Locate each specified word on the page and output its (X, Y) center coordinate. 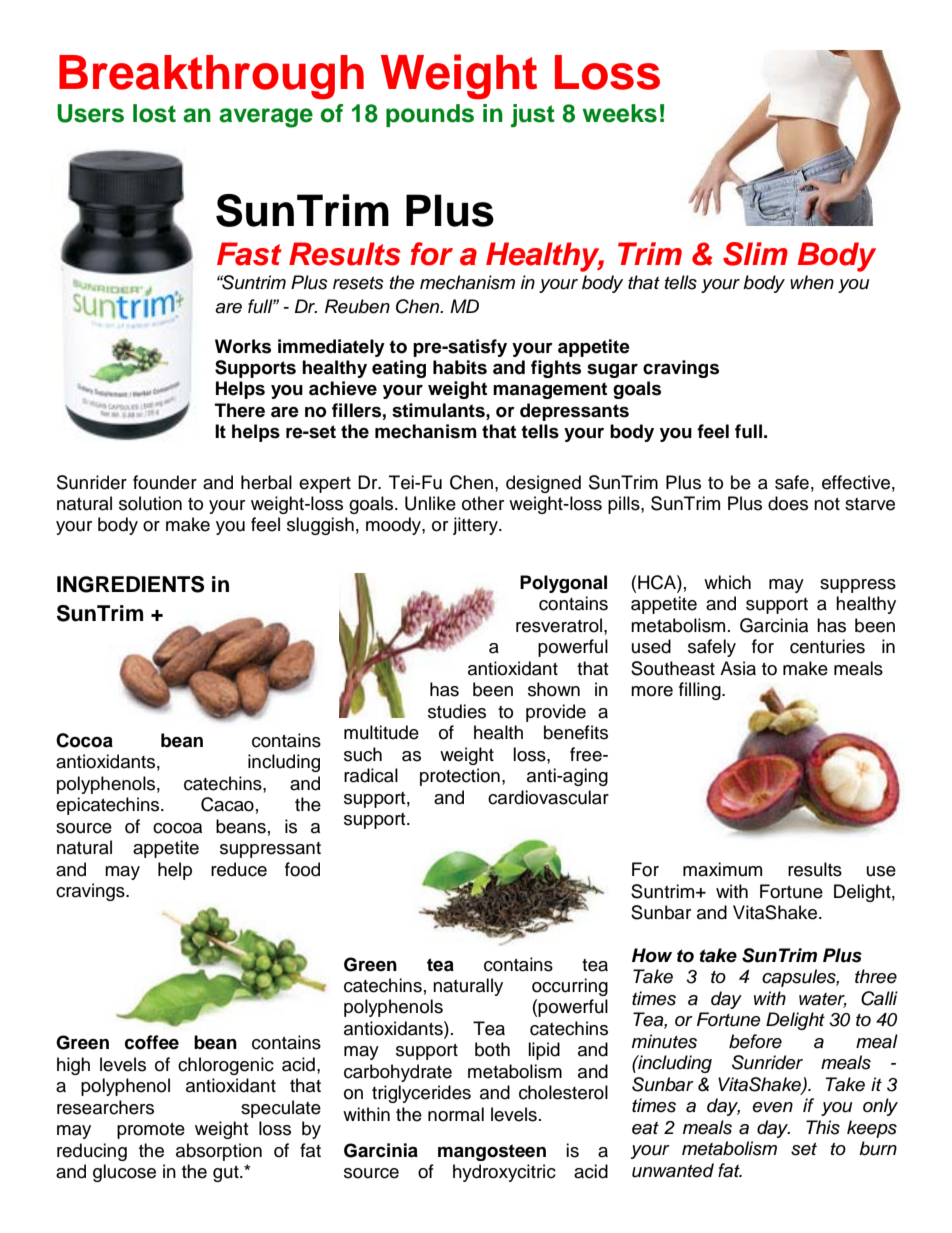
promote (151, 1131)
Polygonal (563, 584)
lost (154, 113)
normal (456, 1114)
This (823, 1127)
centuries (827, 646)
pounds (430, 115)
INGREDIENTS (130, 584)
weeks (619, 113)
